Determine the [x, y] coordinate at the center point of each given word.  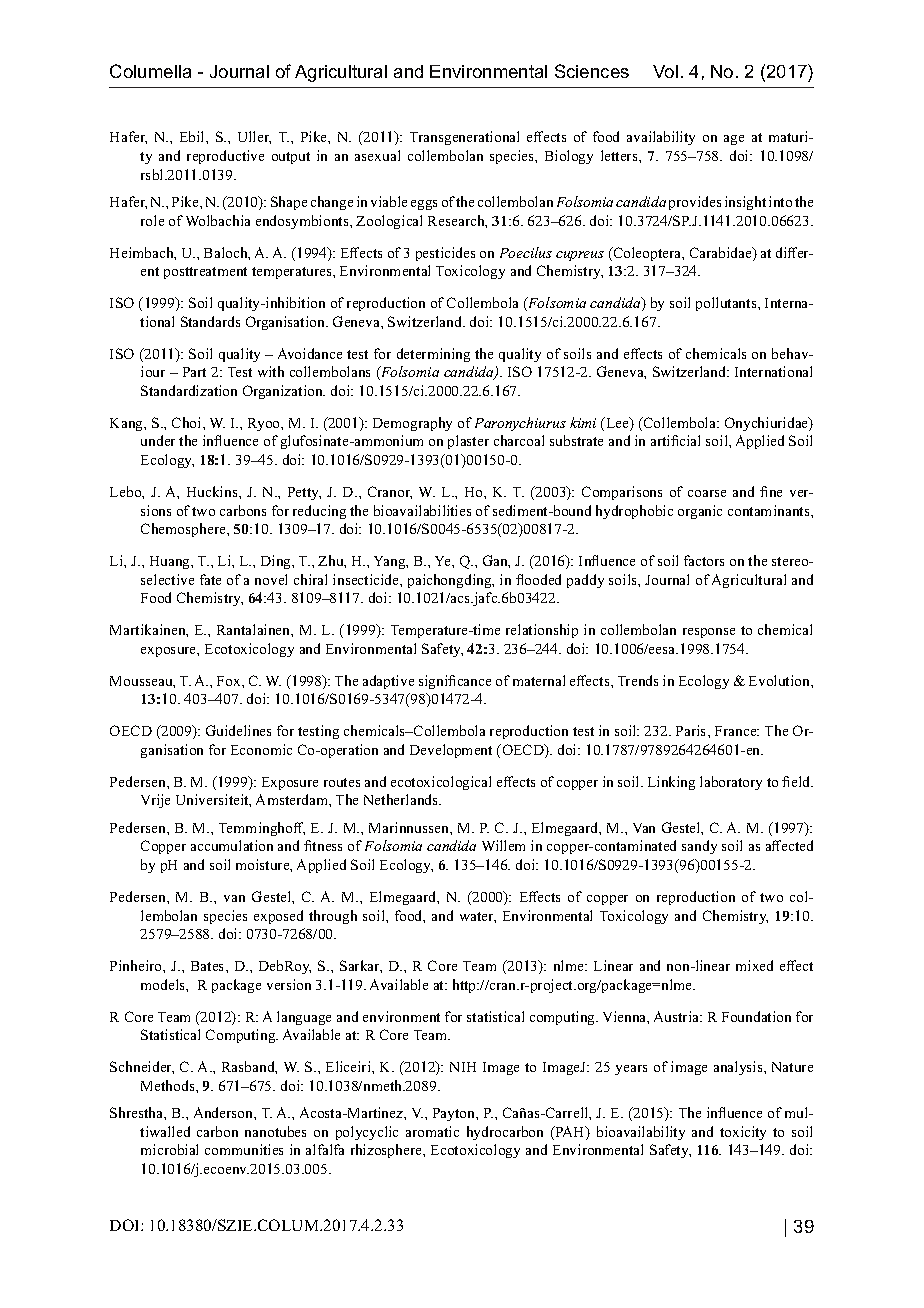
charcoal [519, 440]
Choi [188, 422]
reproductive [225, 157]
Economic [261, 749]
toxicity [743, 1133]
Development [451, 751]
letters [620, 155]
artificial [675, 440]
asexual [377, 155]
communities [244, 1149]
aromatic [432, 1131]
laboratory [731, 783]
